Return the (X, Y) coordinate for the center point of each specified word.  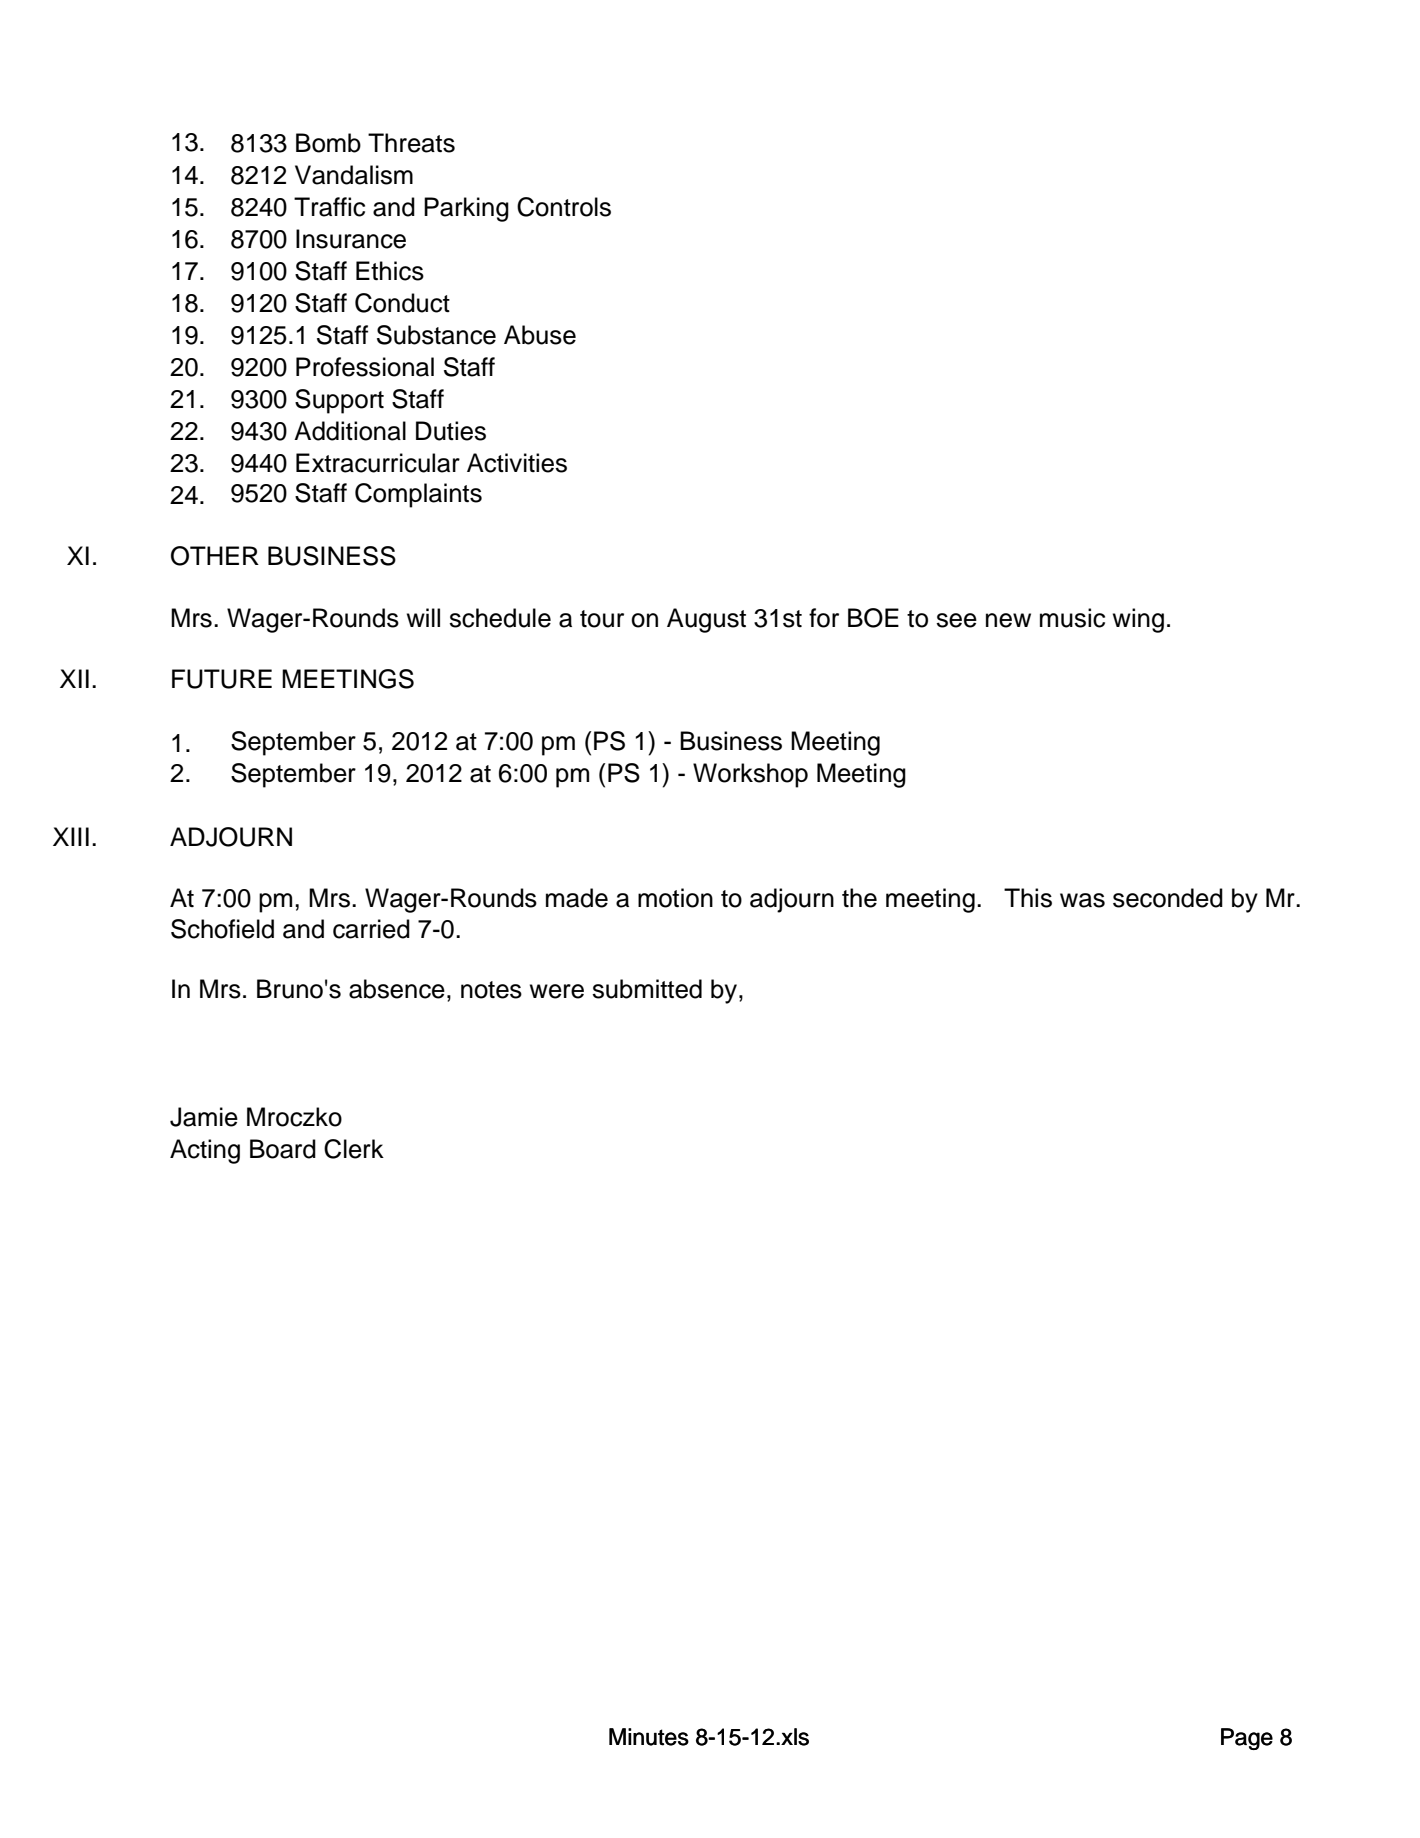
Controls (564, 207)
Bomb (328, 143)
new (1008, 620)
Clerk (354, 1149)
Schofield (222, 929)
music (1072, 618)
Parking (466, 209)
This (1028, 898)
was (1082, 900)
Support (339, 401)
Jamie (204, 1117)
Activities (517, 463)
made (577, 898)
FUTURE (222, 679)
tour (602, 619)
